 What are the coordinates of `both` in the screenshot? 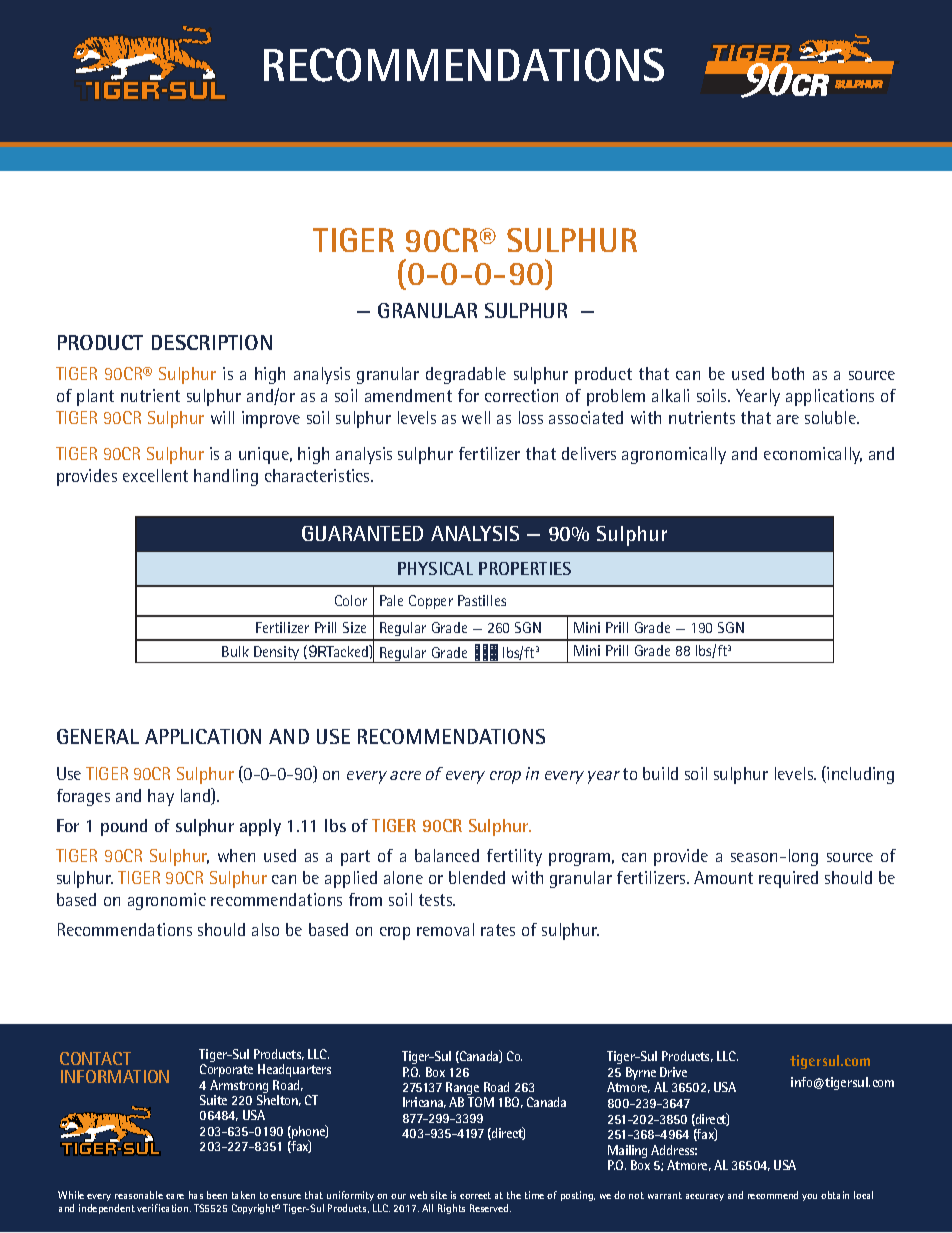 It's located at (788, 373).
